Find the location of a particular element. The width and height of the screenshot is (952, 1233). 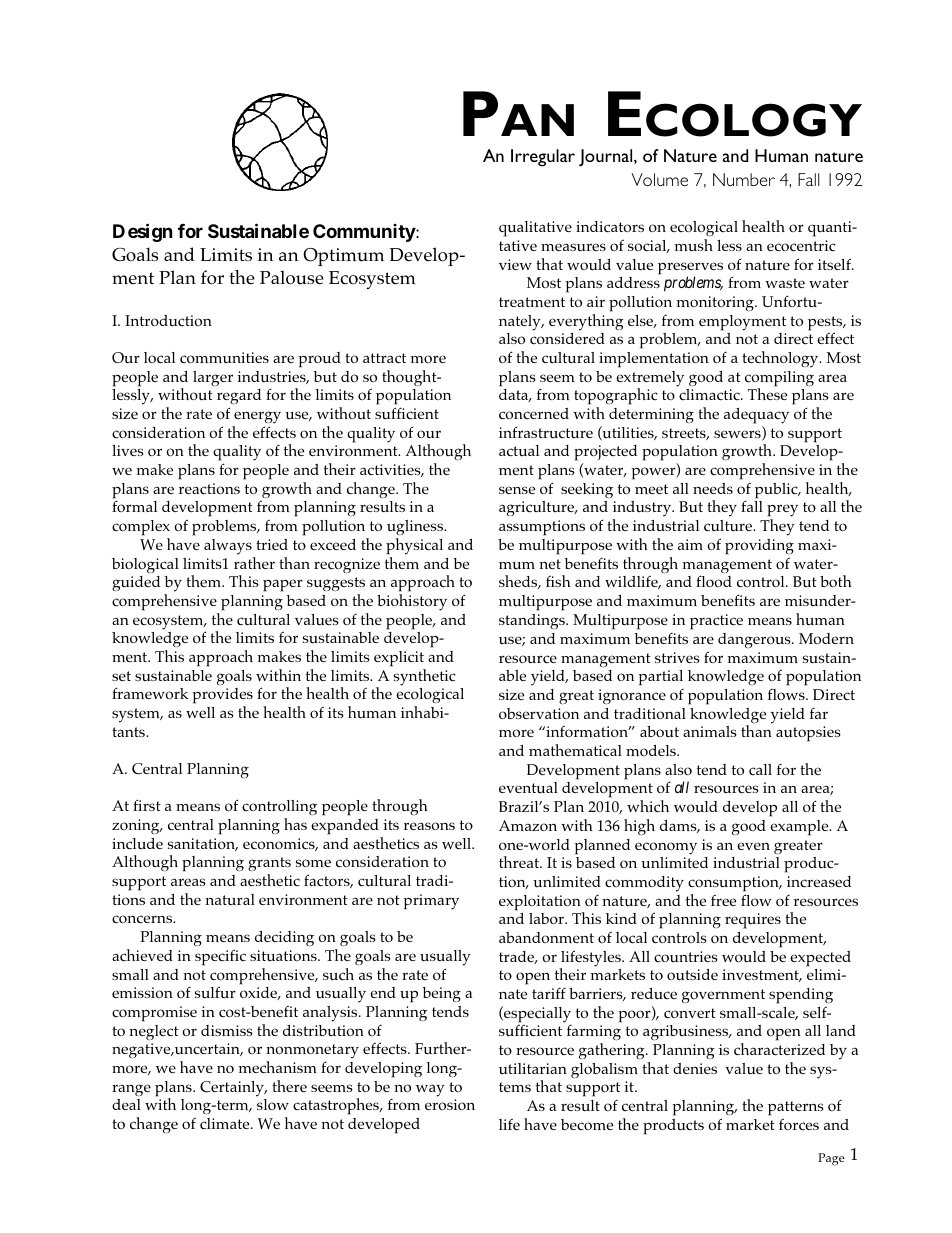

Number is located at coordinates (744, 179).
